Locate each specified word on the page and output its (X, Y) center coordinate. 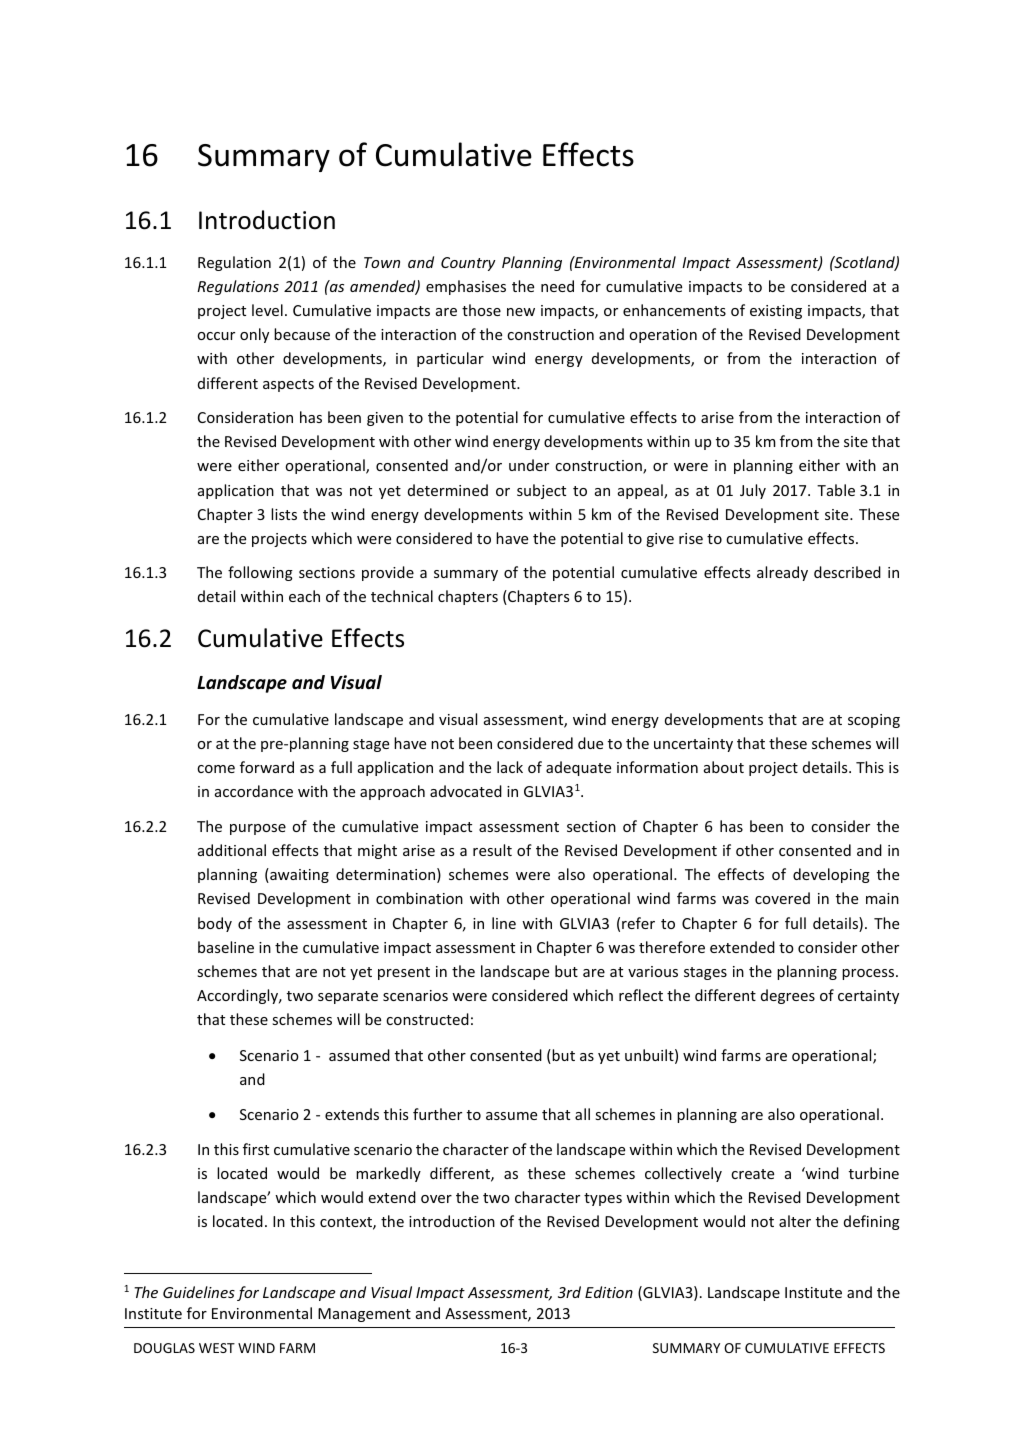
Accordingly (239, 996)
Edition (609, 1292)
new (521, 312)
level (267, 310)
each (304, 596)
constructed (427, 1019)
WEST (217, 1348)
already (782, 573)
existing (776, 312)
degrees (788, 996)
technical (402, 596)
